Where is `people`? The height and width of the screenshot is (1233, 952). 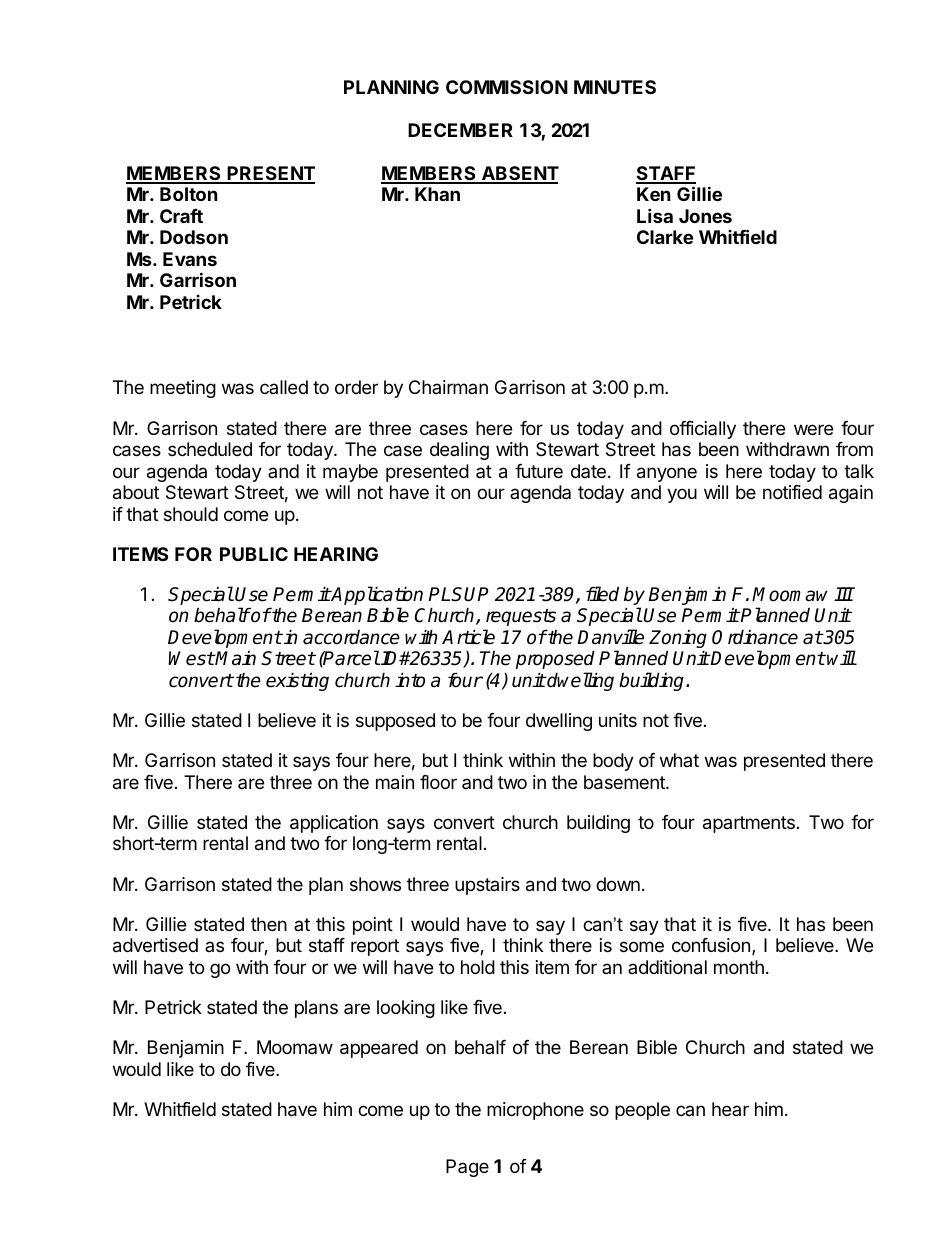 people is located at coordinates (642, 1111).
